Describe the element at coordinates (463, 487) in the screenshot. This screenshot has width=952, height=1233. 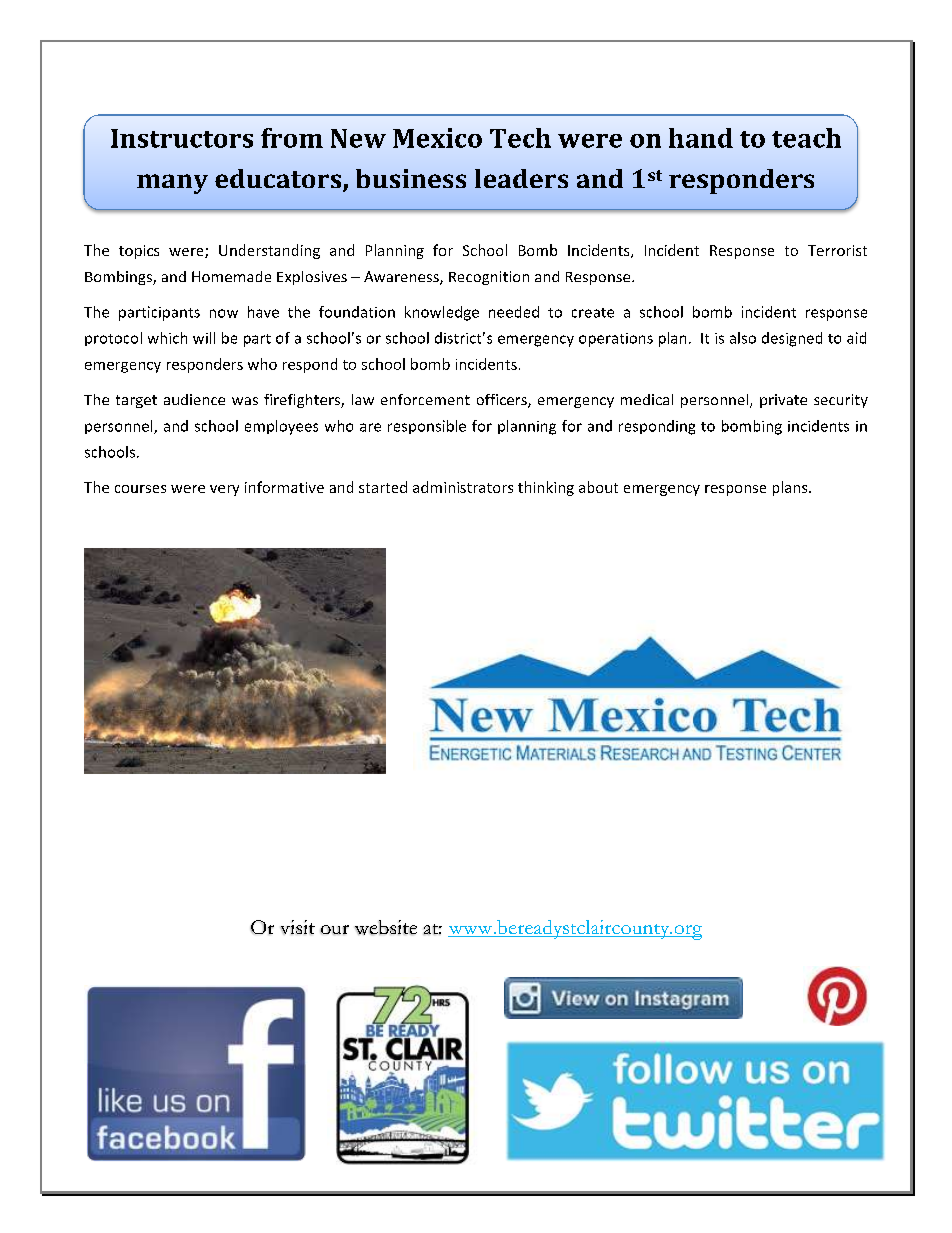
I see `administrators` at that location.
